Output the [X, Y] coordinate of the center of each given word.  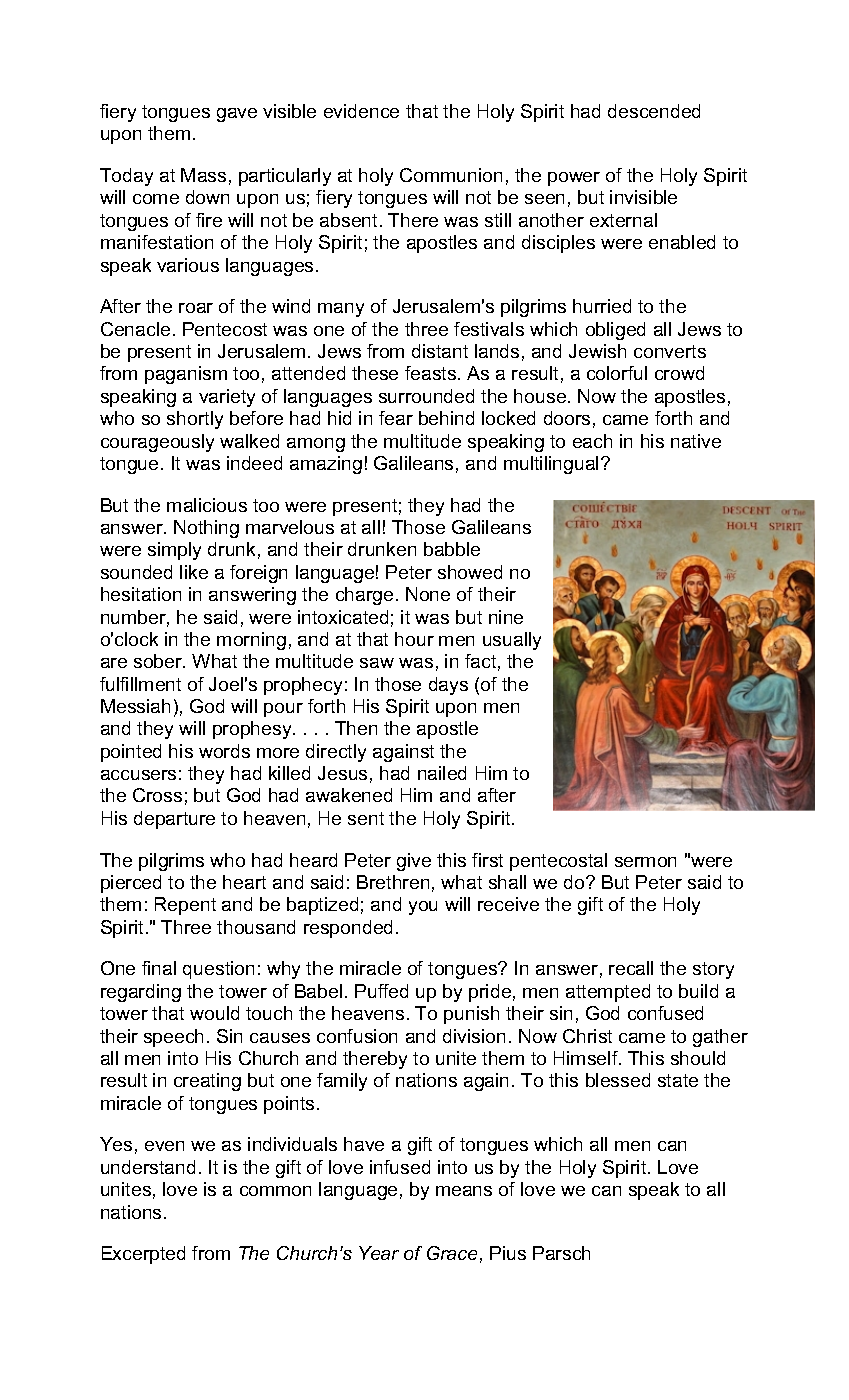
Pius [508, 1253]
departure [174, 820]
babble [452, 549]
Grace [452, 1253]
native [696, 441]
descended [654, 111]
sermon [645, 862]
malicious [207, 505]
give [414, 862]
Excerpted [143, 1255]
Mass [203, 175]
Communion [451, 175]
